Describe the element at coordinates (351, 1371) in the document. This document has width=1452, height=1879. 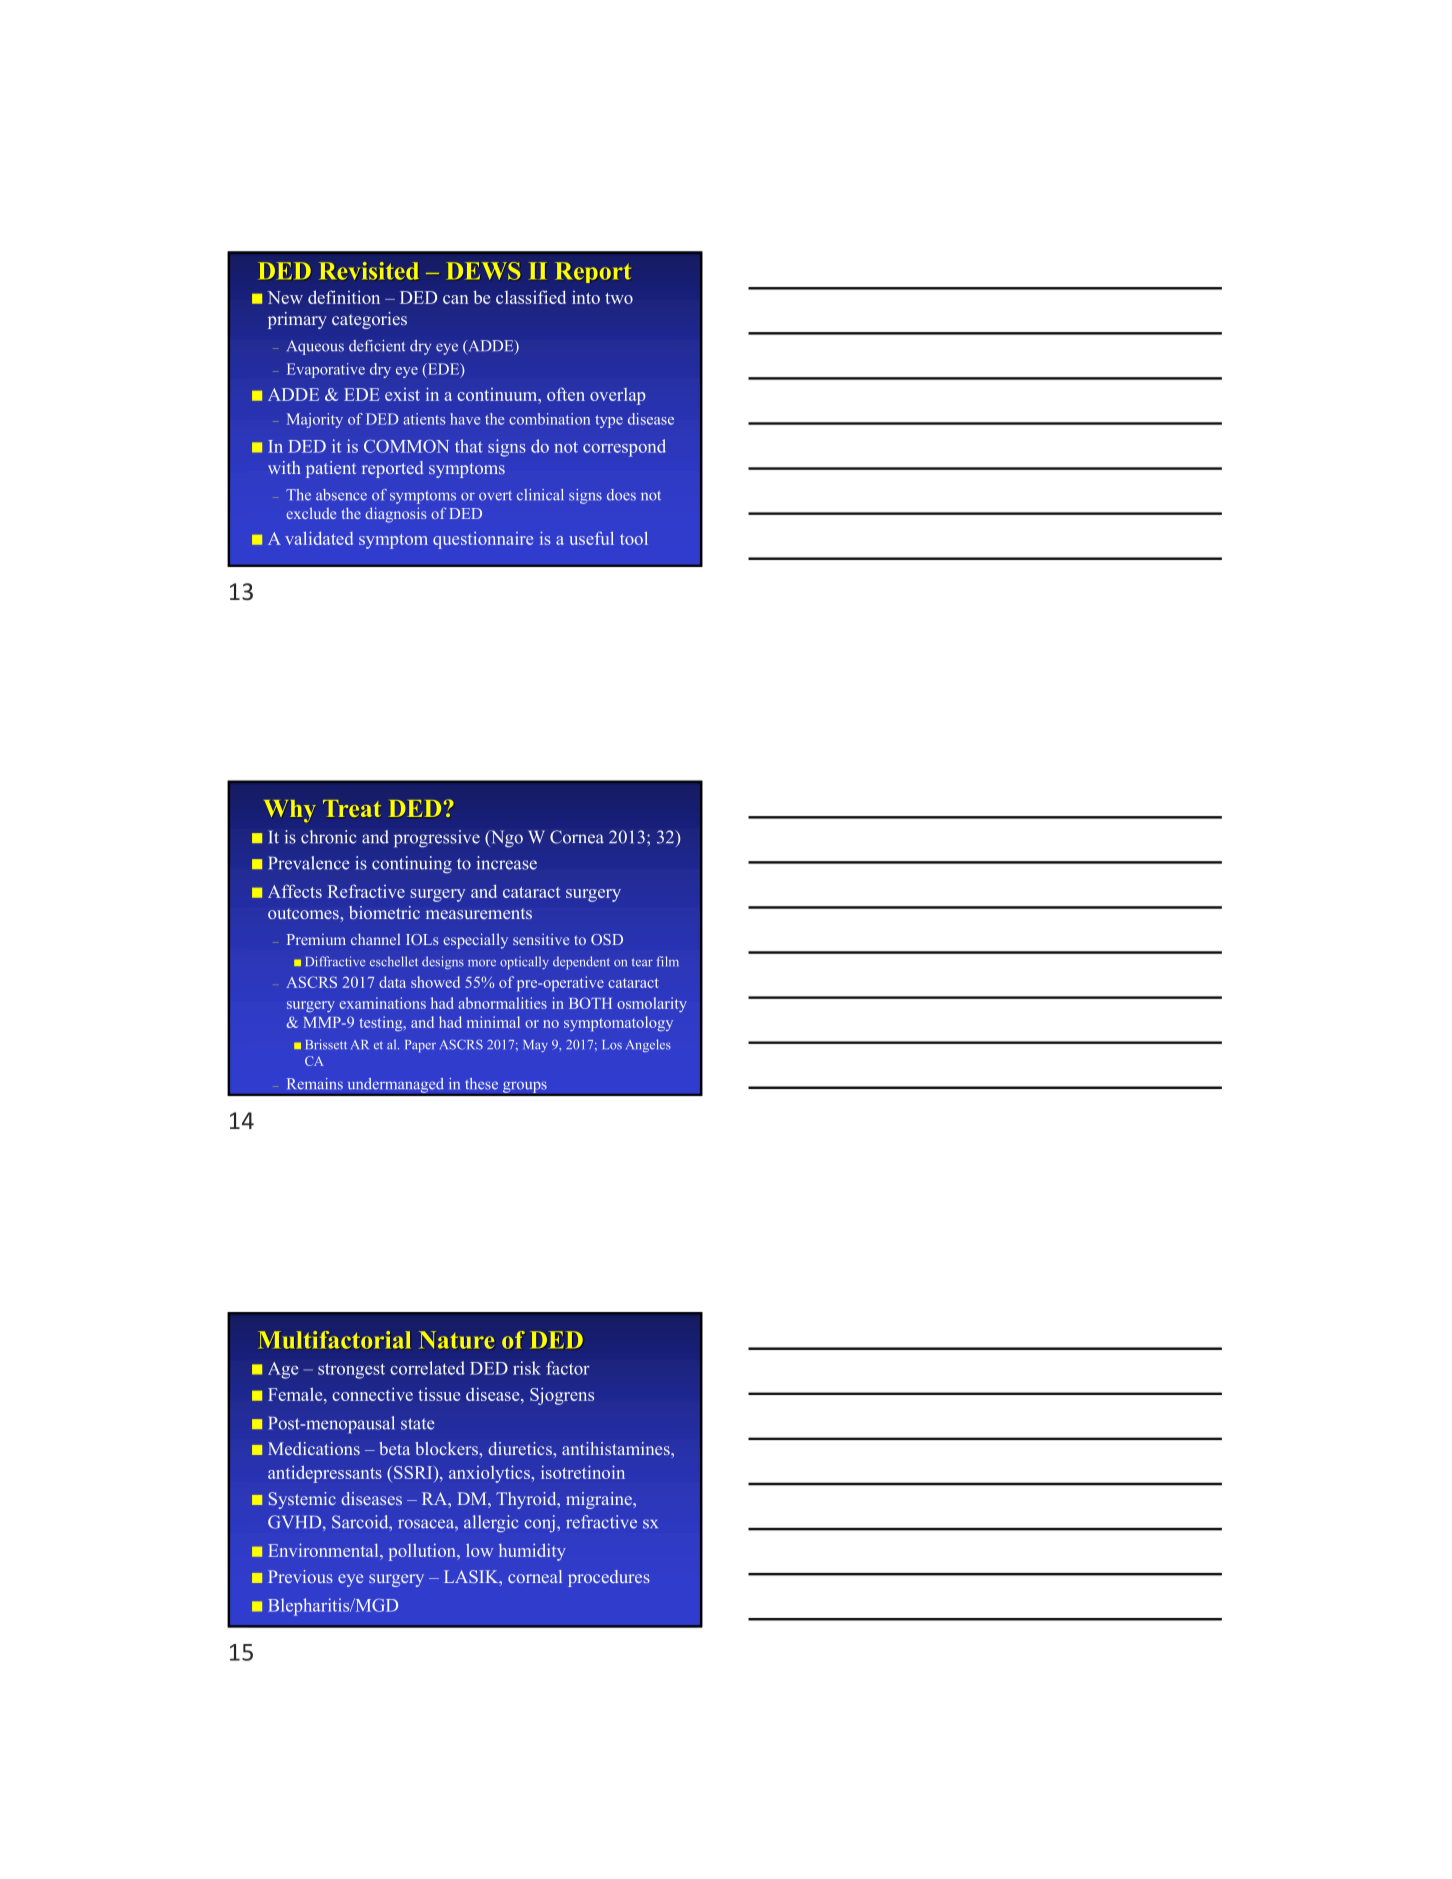
I see `strongest` at that location.
